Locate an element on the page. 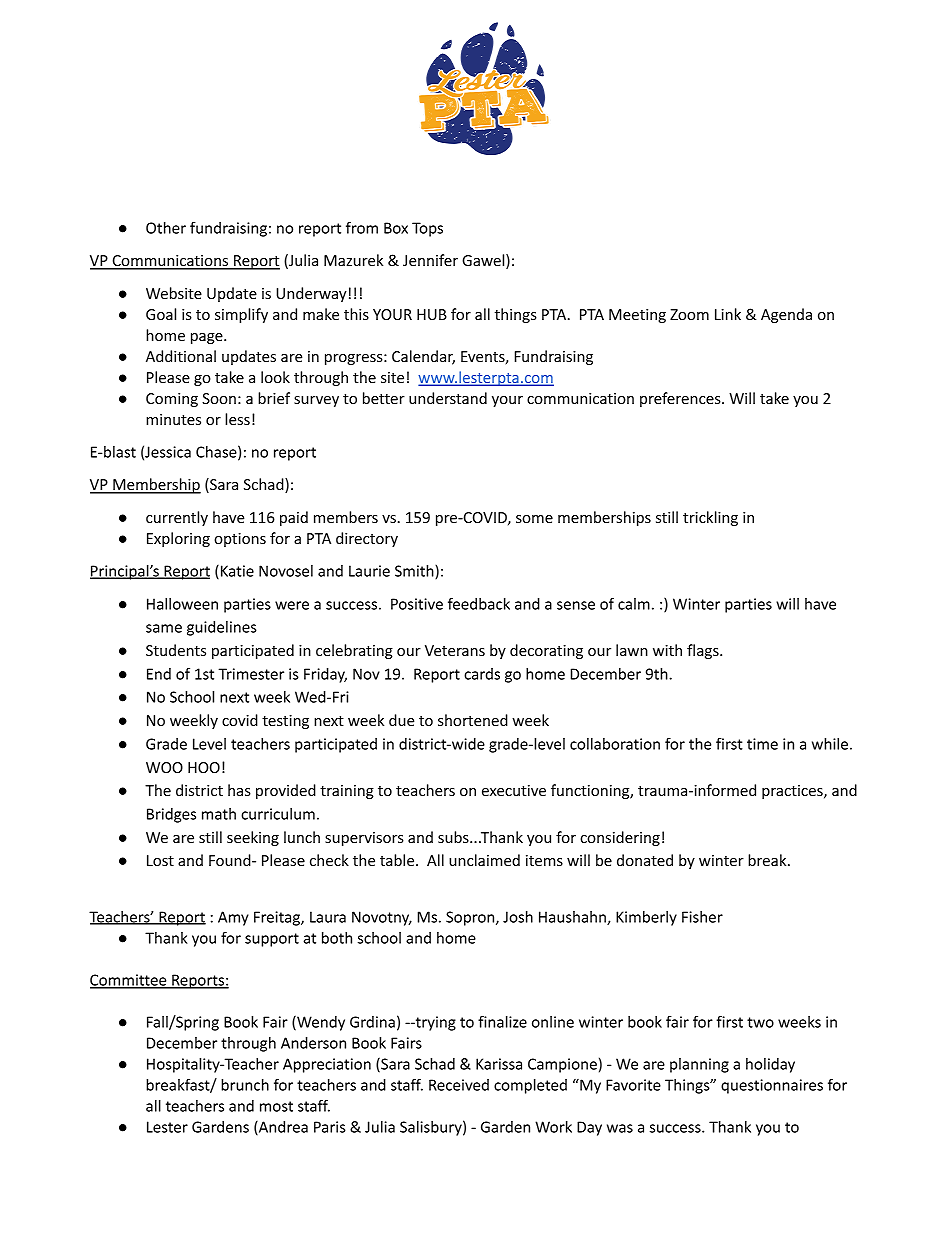  Other is located at coordinates (166, 228).
